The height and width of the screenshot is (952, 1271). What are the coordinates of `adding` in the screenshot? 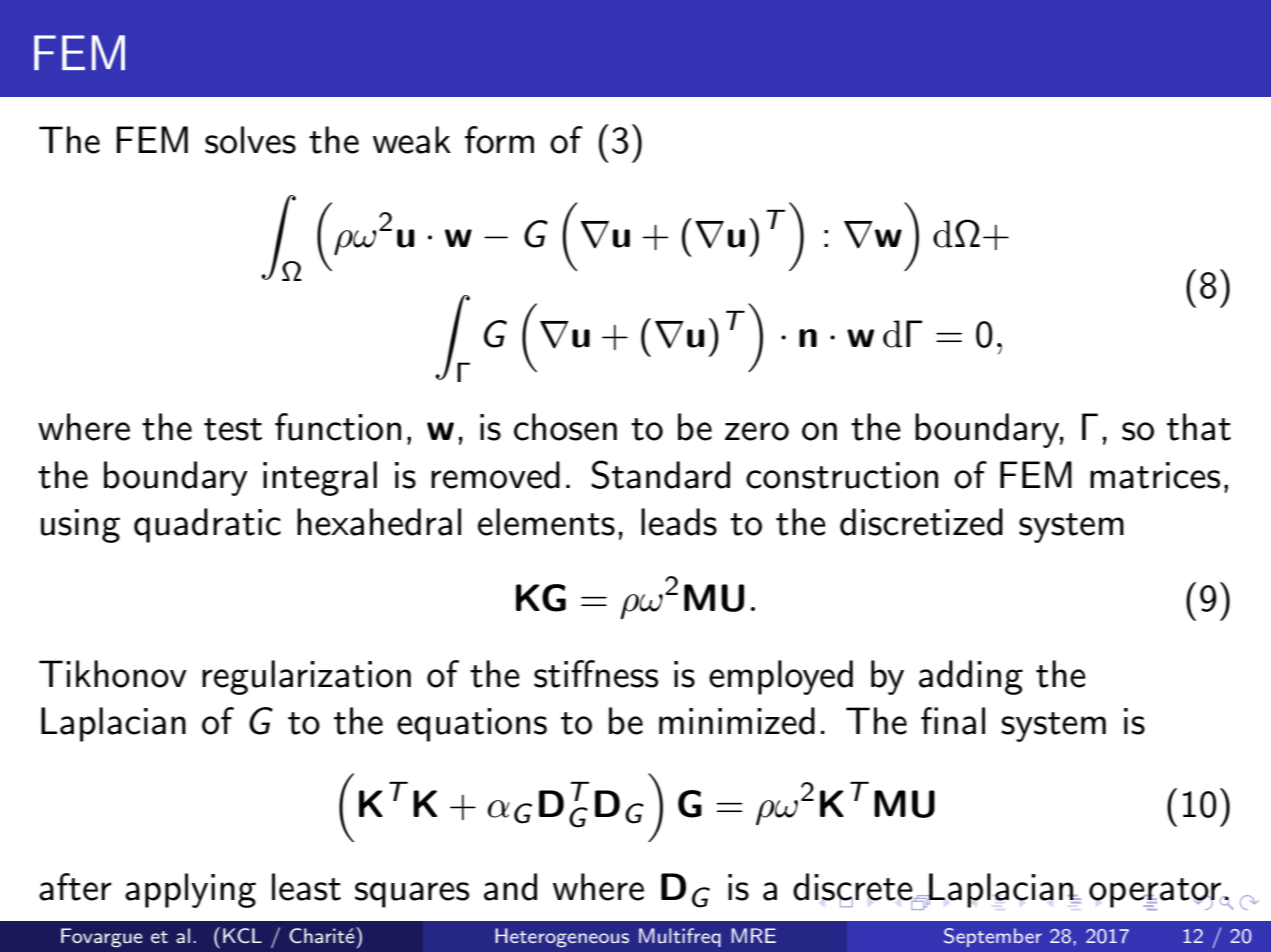 It's located at (971, 677).
